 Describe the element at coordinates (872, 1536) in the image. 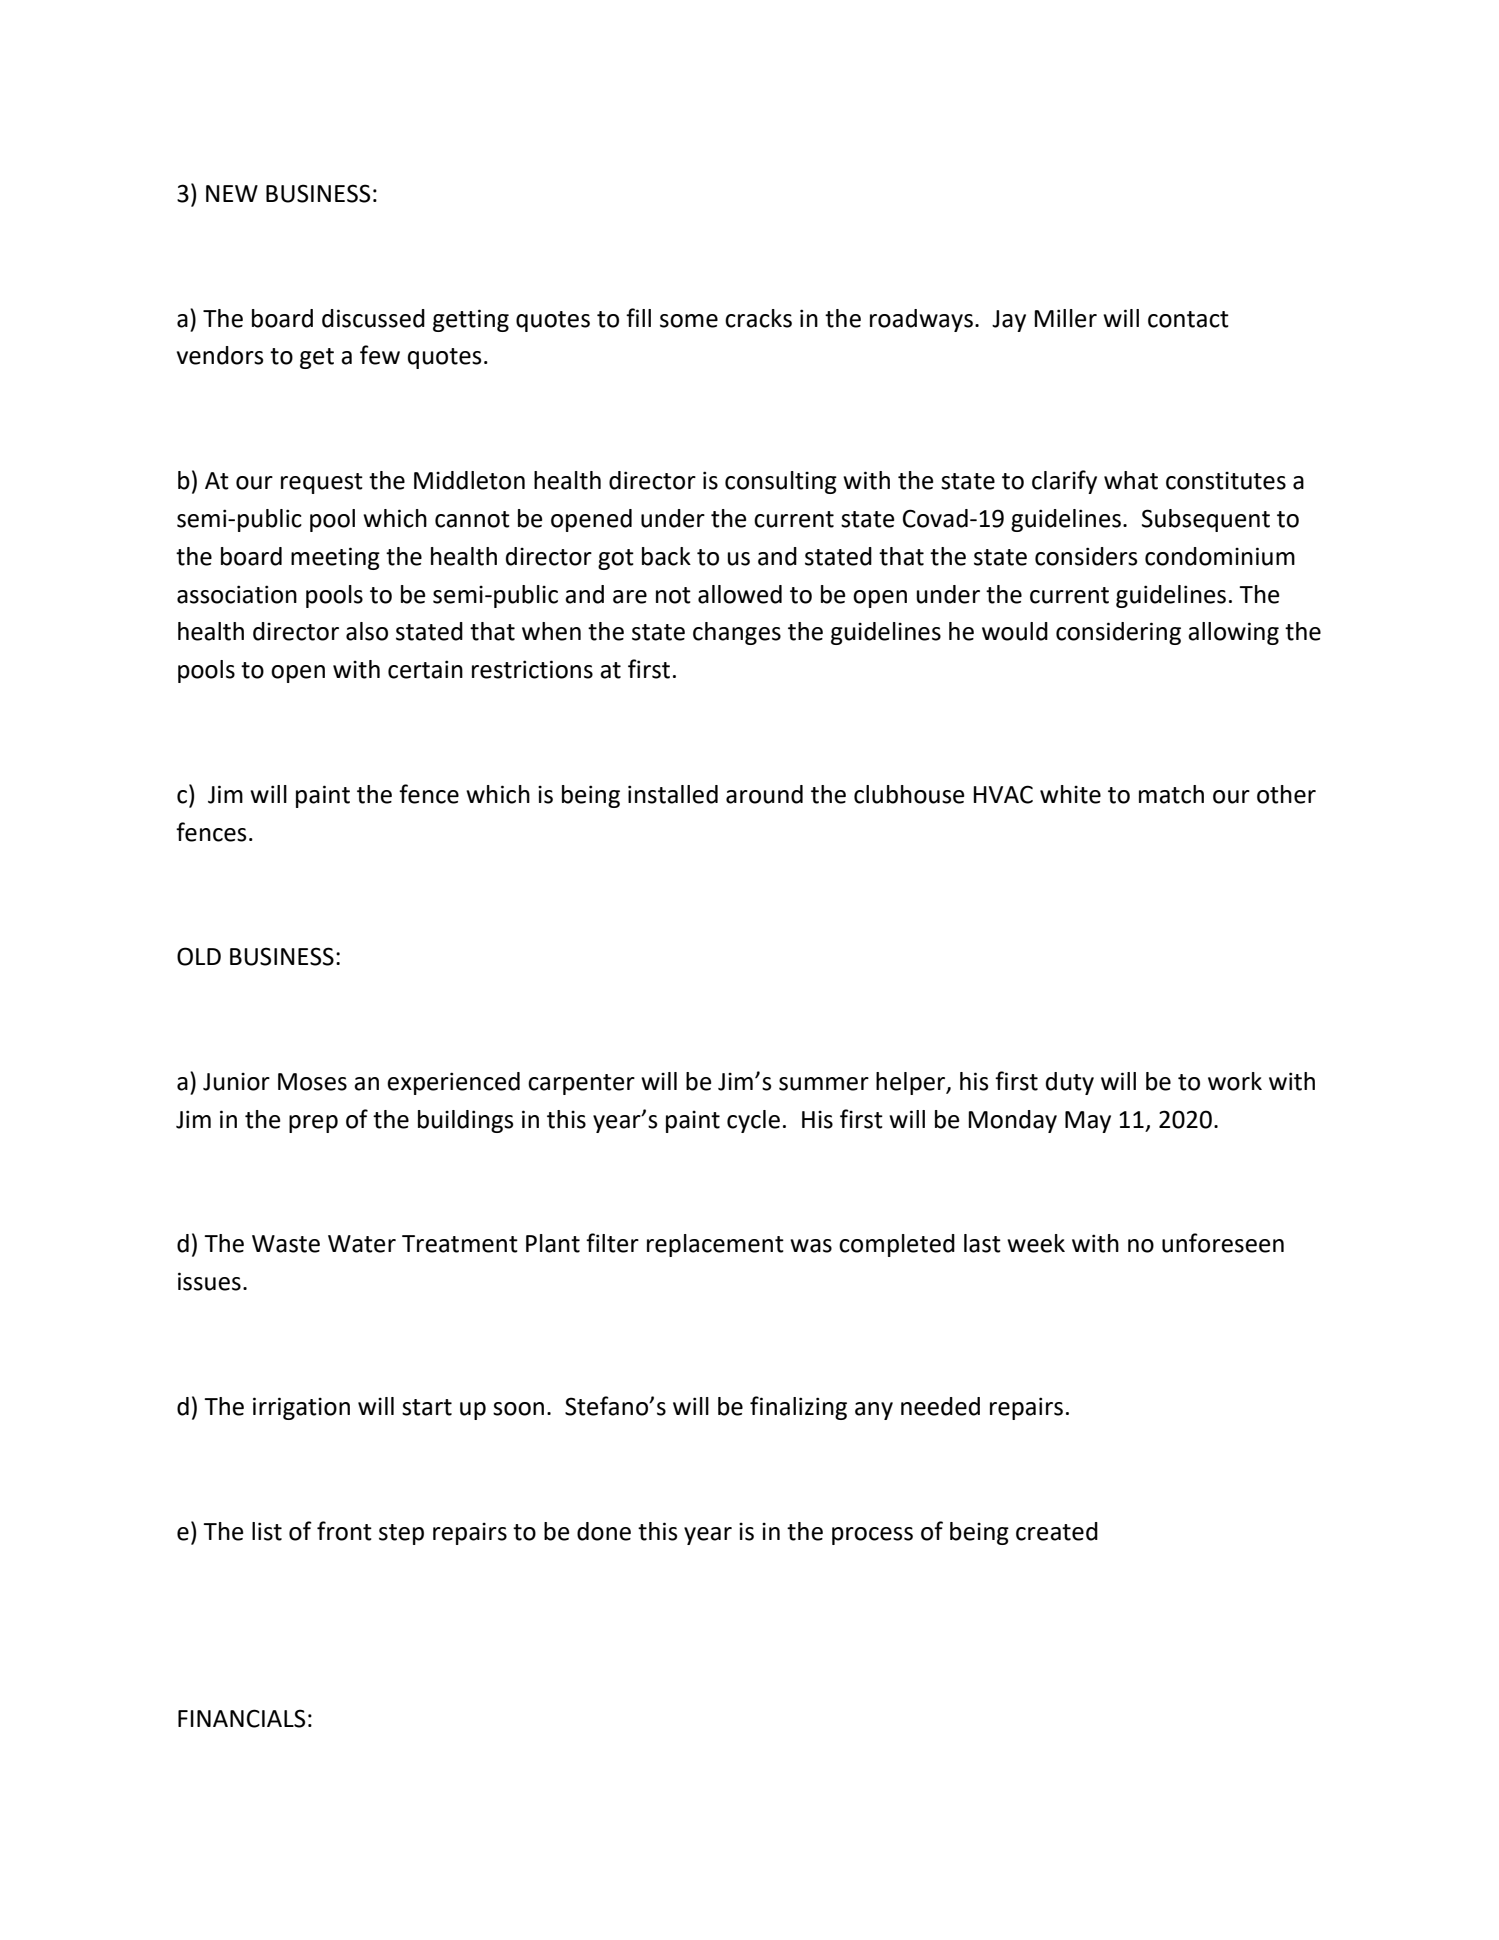

I see `process` at that location.
